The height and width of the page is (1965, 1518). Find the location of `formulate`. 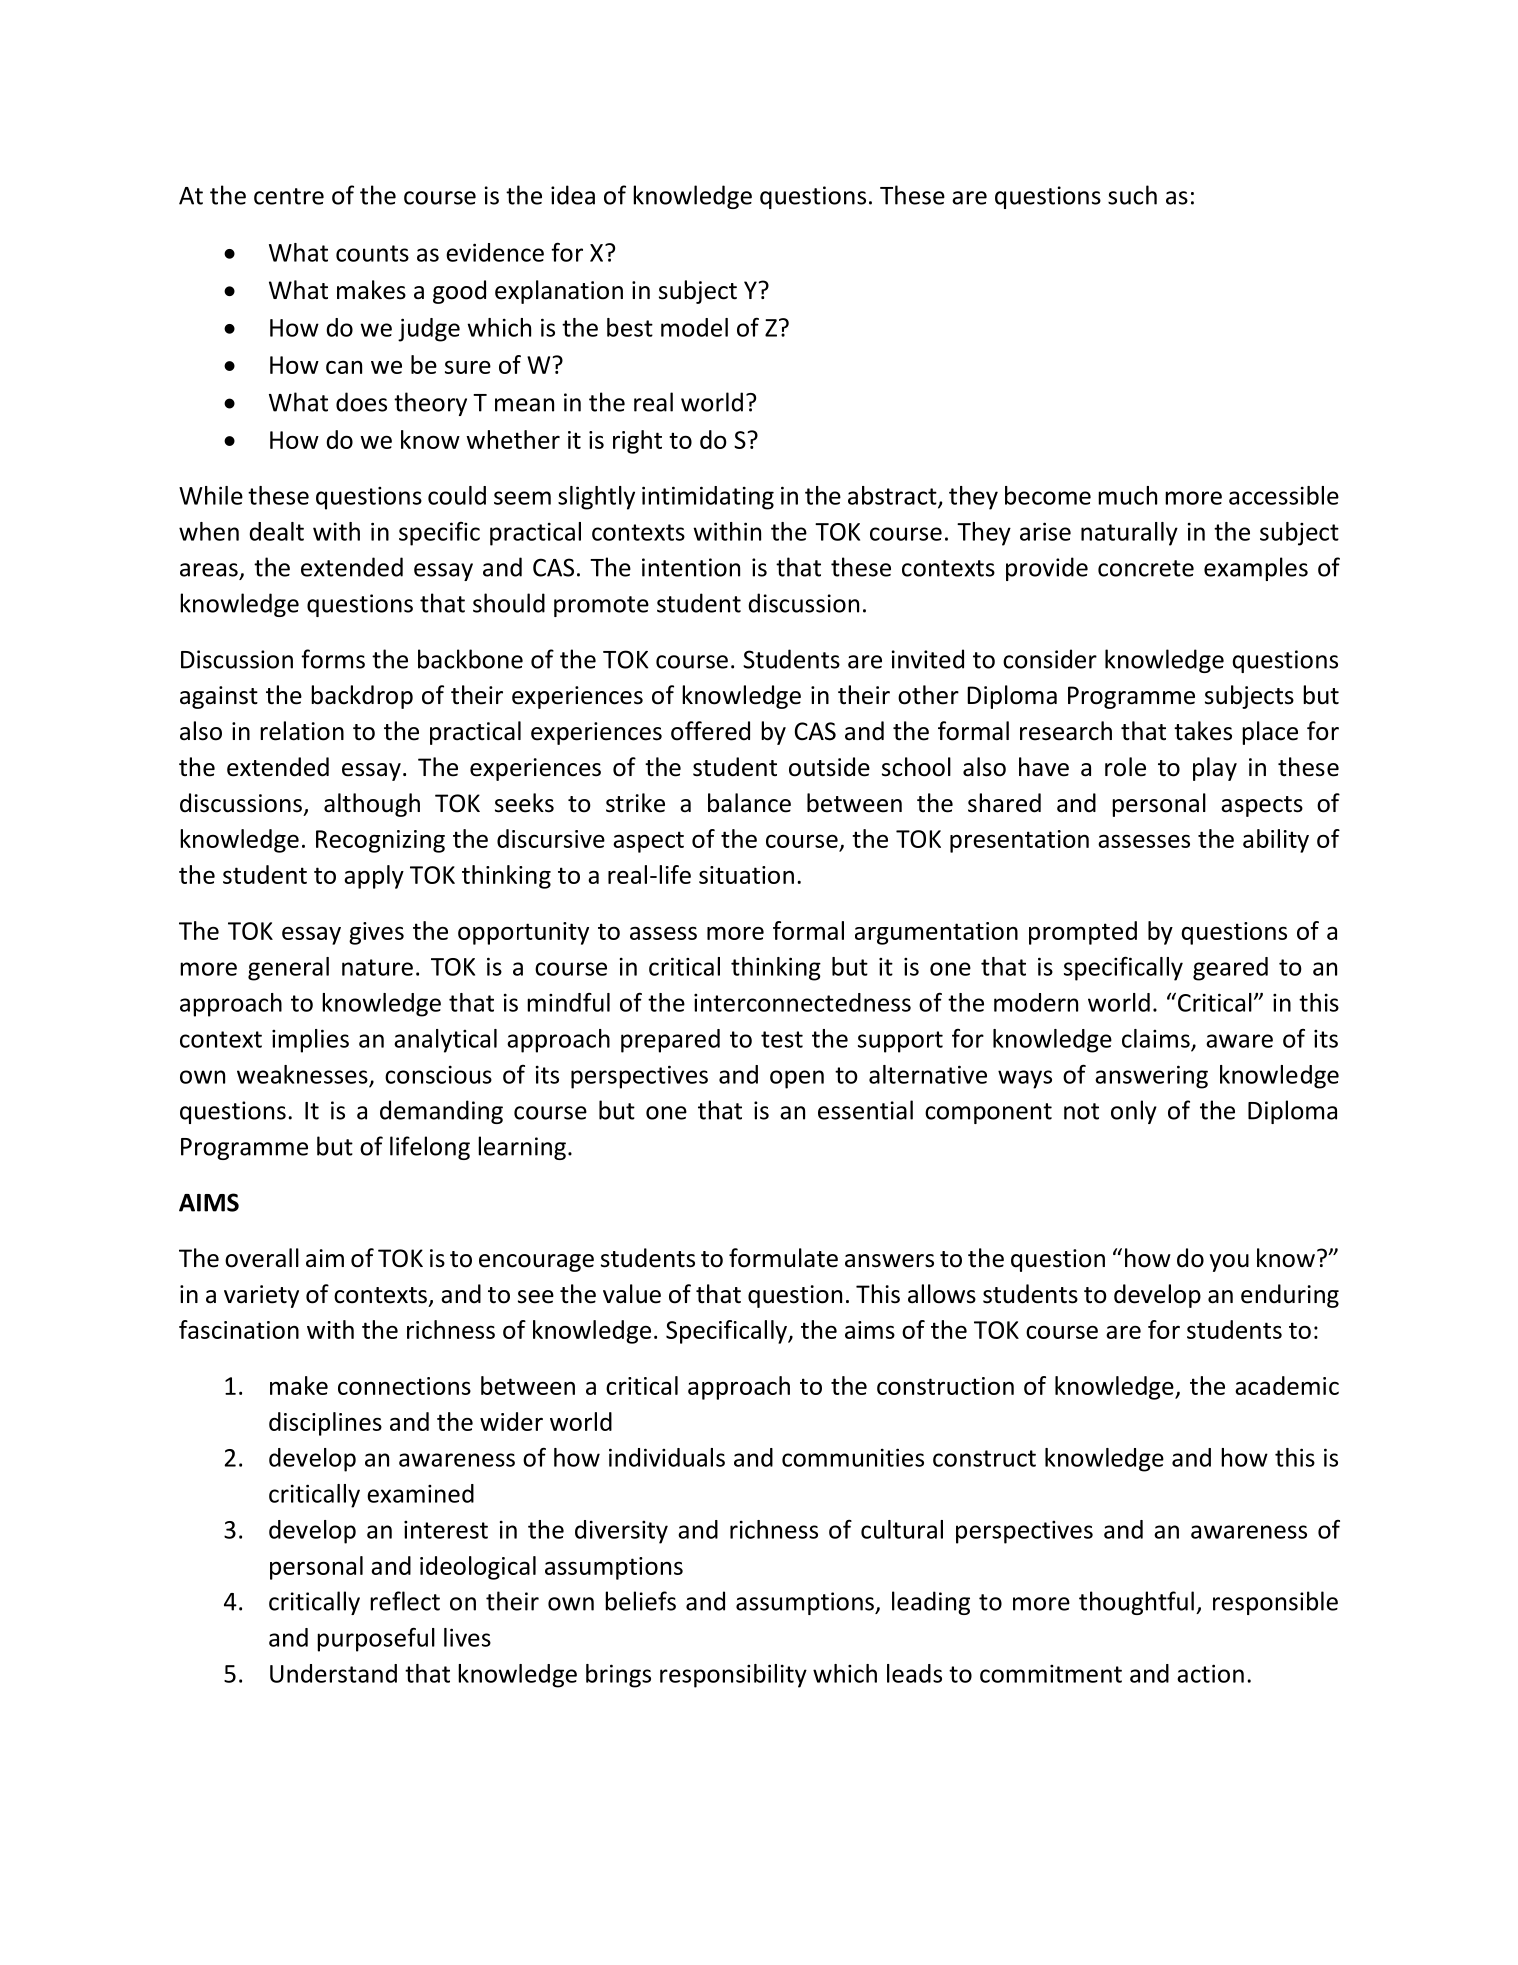

formulate is located at coordinates (783, 1258).
